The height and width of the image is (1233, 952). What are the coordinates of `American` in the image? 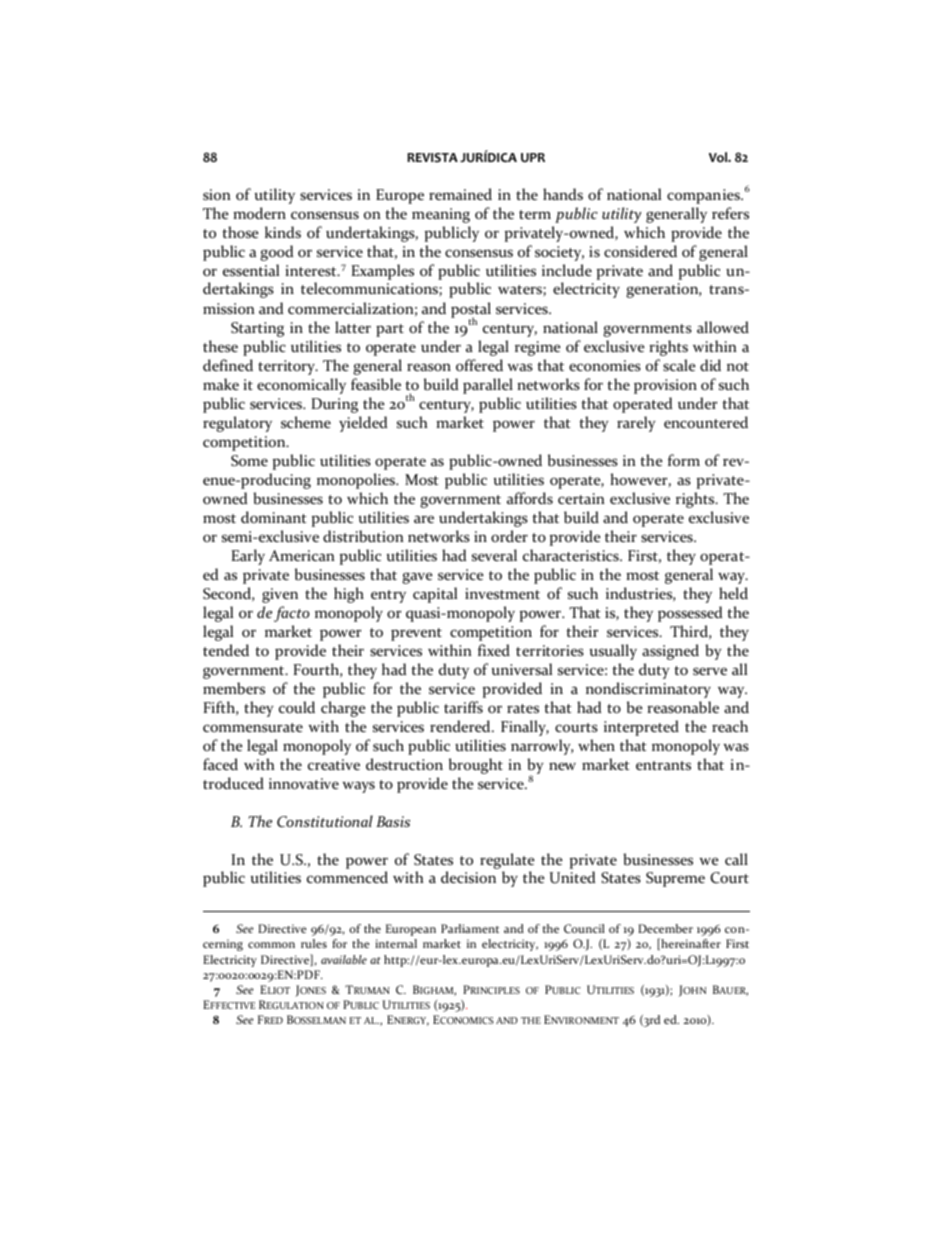 It's located at (302, 555).
